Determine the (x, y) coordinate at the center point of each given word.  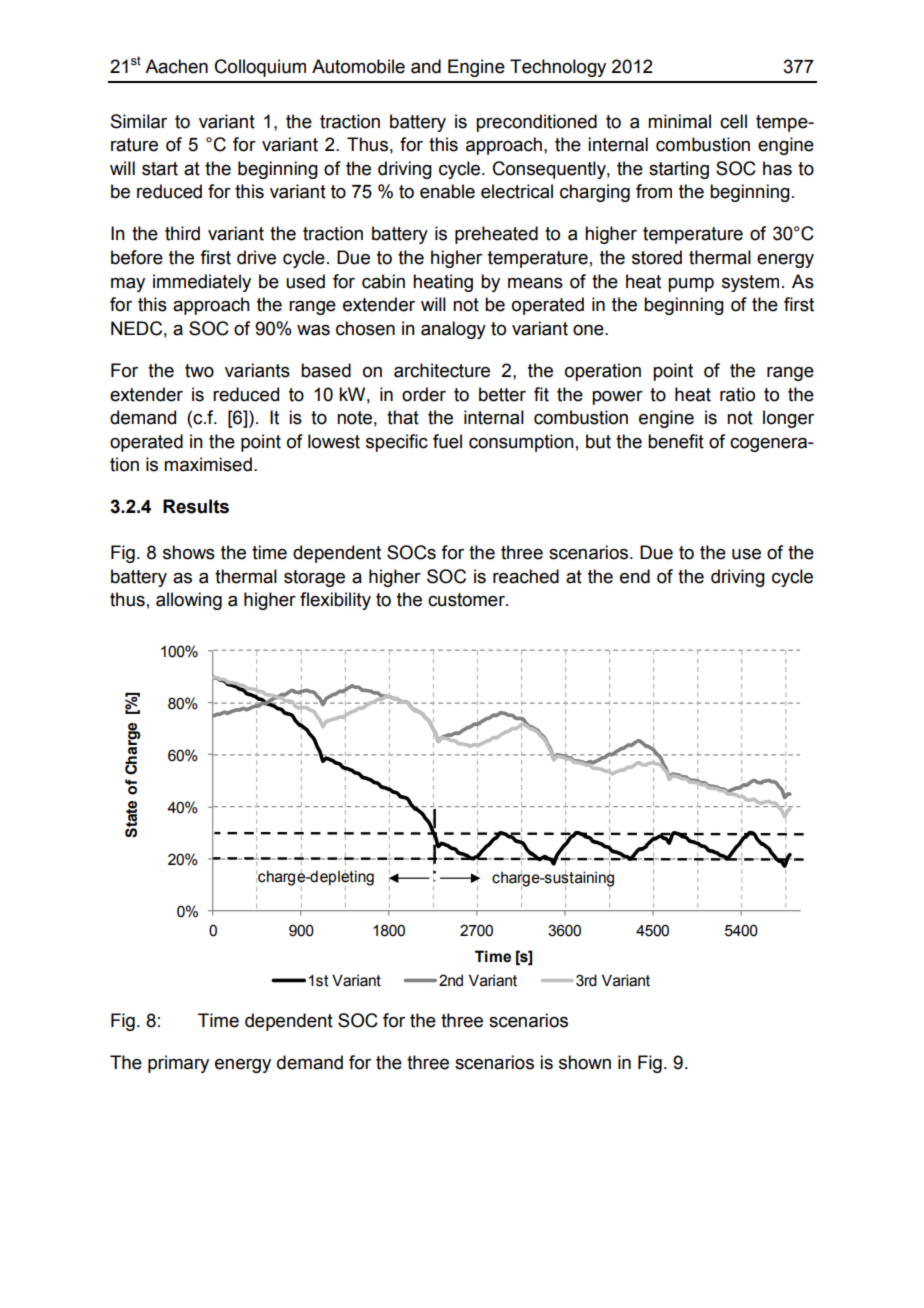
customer (467, 600)
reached (526, 576)
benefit (676, 441)
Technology (558, 68)
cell (733, 121)
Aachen (176, 66)
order (424, 394)
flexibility (335, 601)
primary (178, 1064)
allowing (189, 601)
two (199, 371)
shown (585, 1062)
